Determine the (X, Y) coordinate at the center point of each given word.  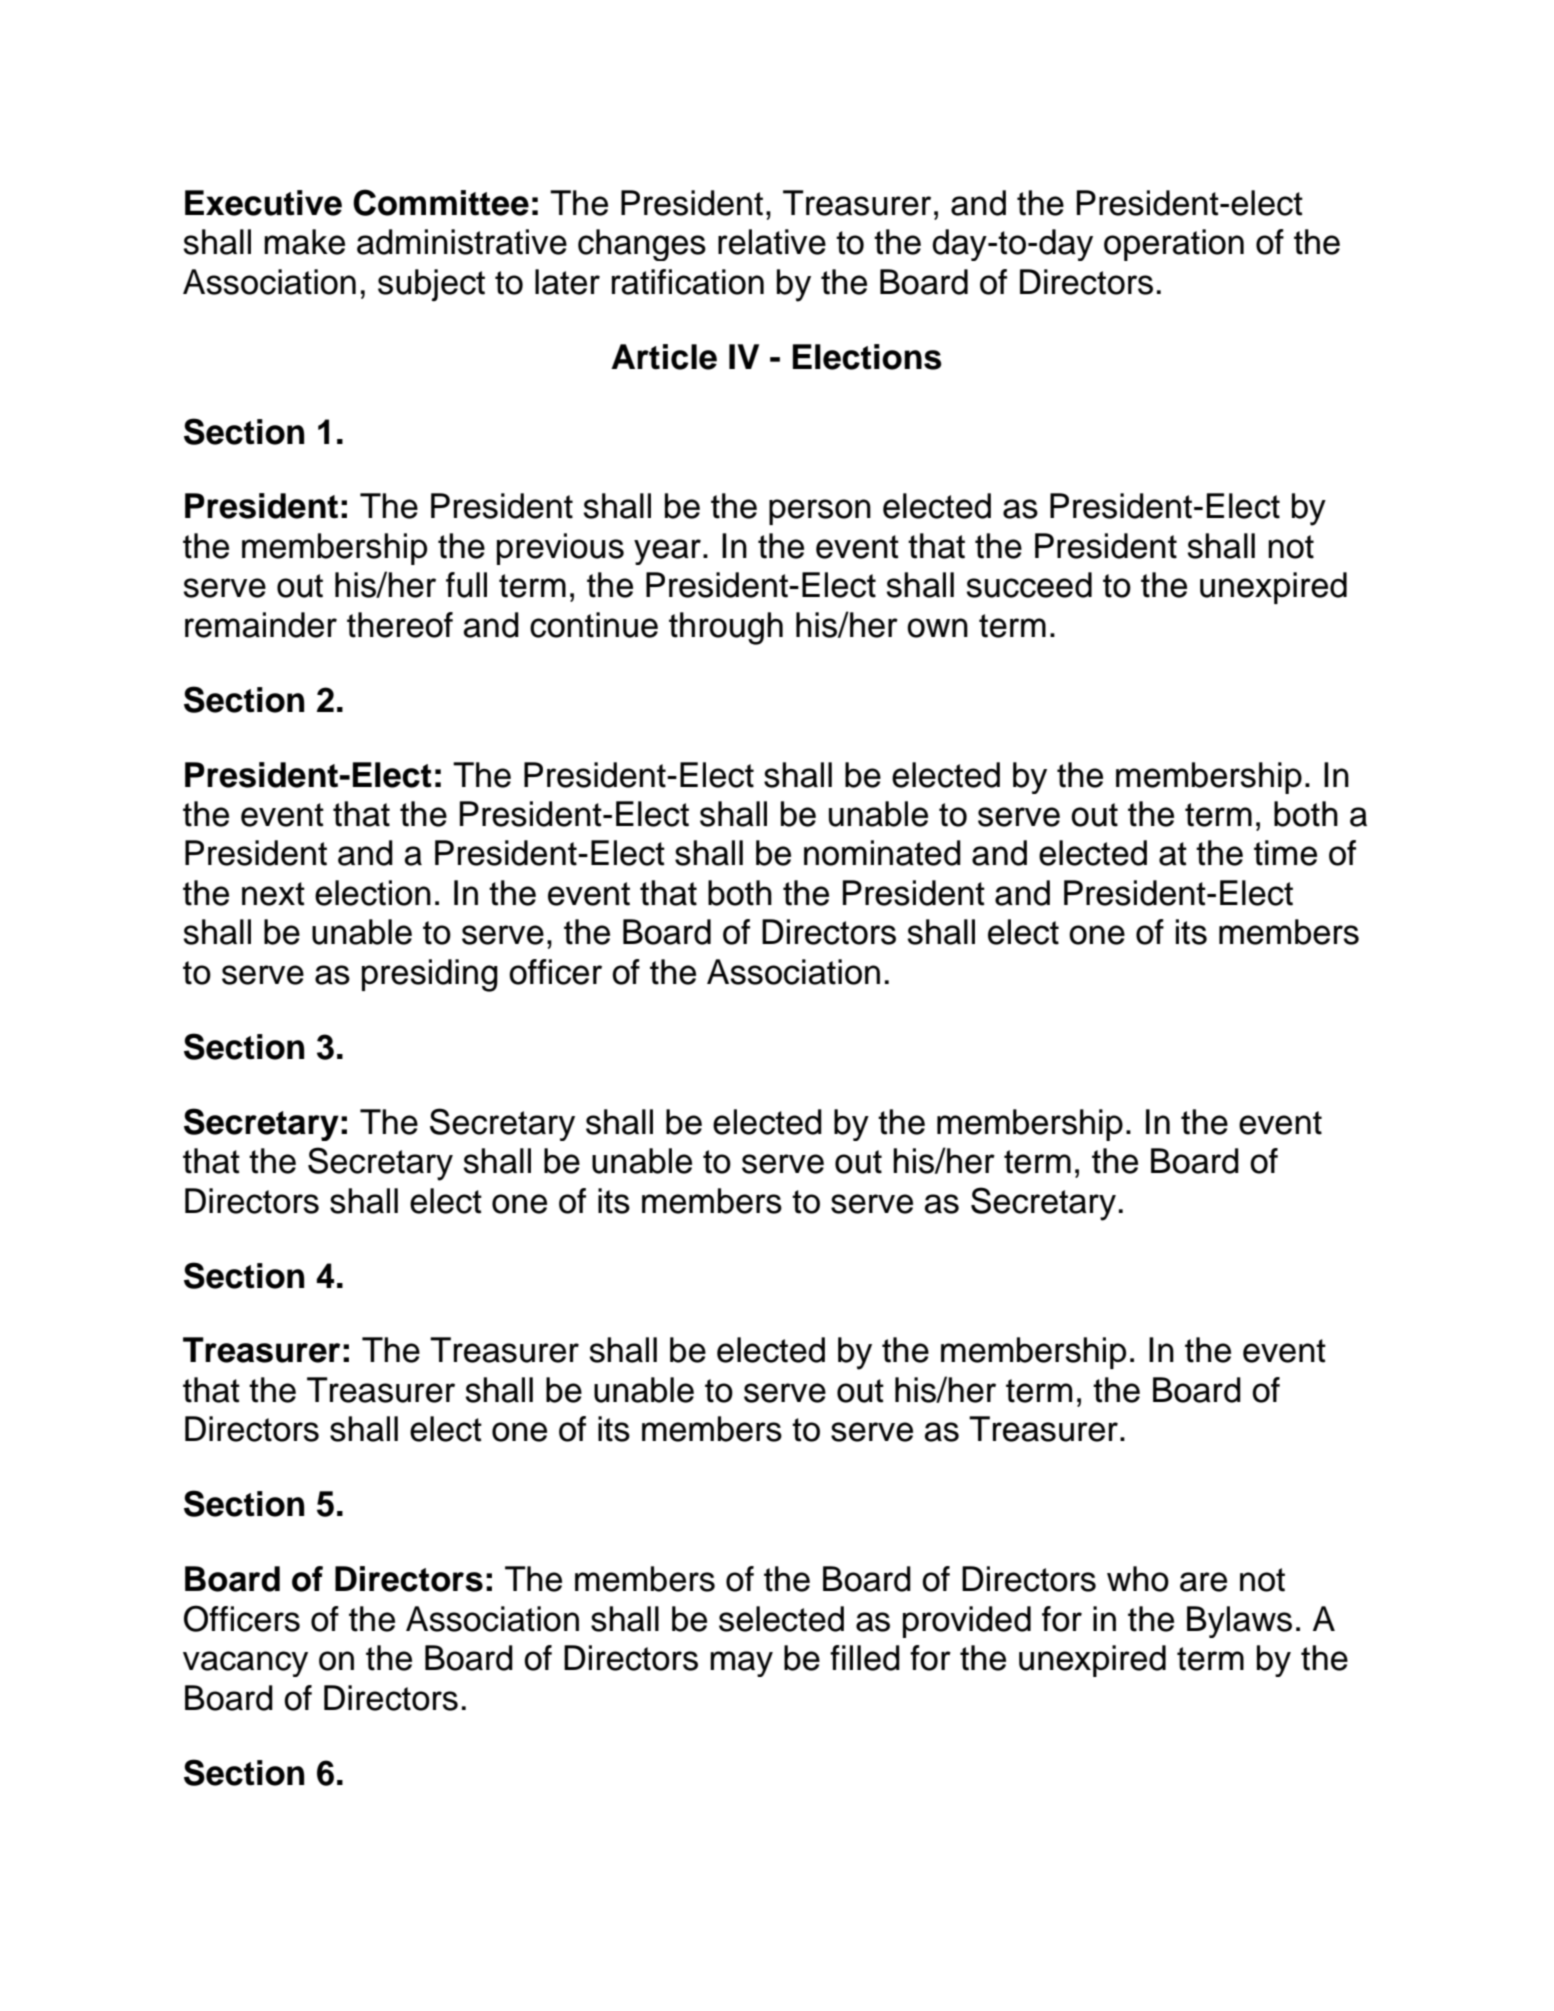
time (1285, 853)
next (273, 894)
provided (967, 1622)
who (1138, 1579)
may (741, 1664)
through (726, 628)
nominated (882, 853)
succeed (1029, 585)
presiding (430, 975)
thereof (400, 625)
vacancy (245, 1664)
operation (1174, 245)
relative (772, 242)
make (304, 242)
